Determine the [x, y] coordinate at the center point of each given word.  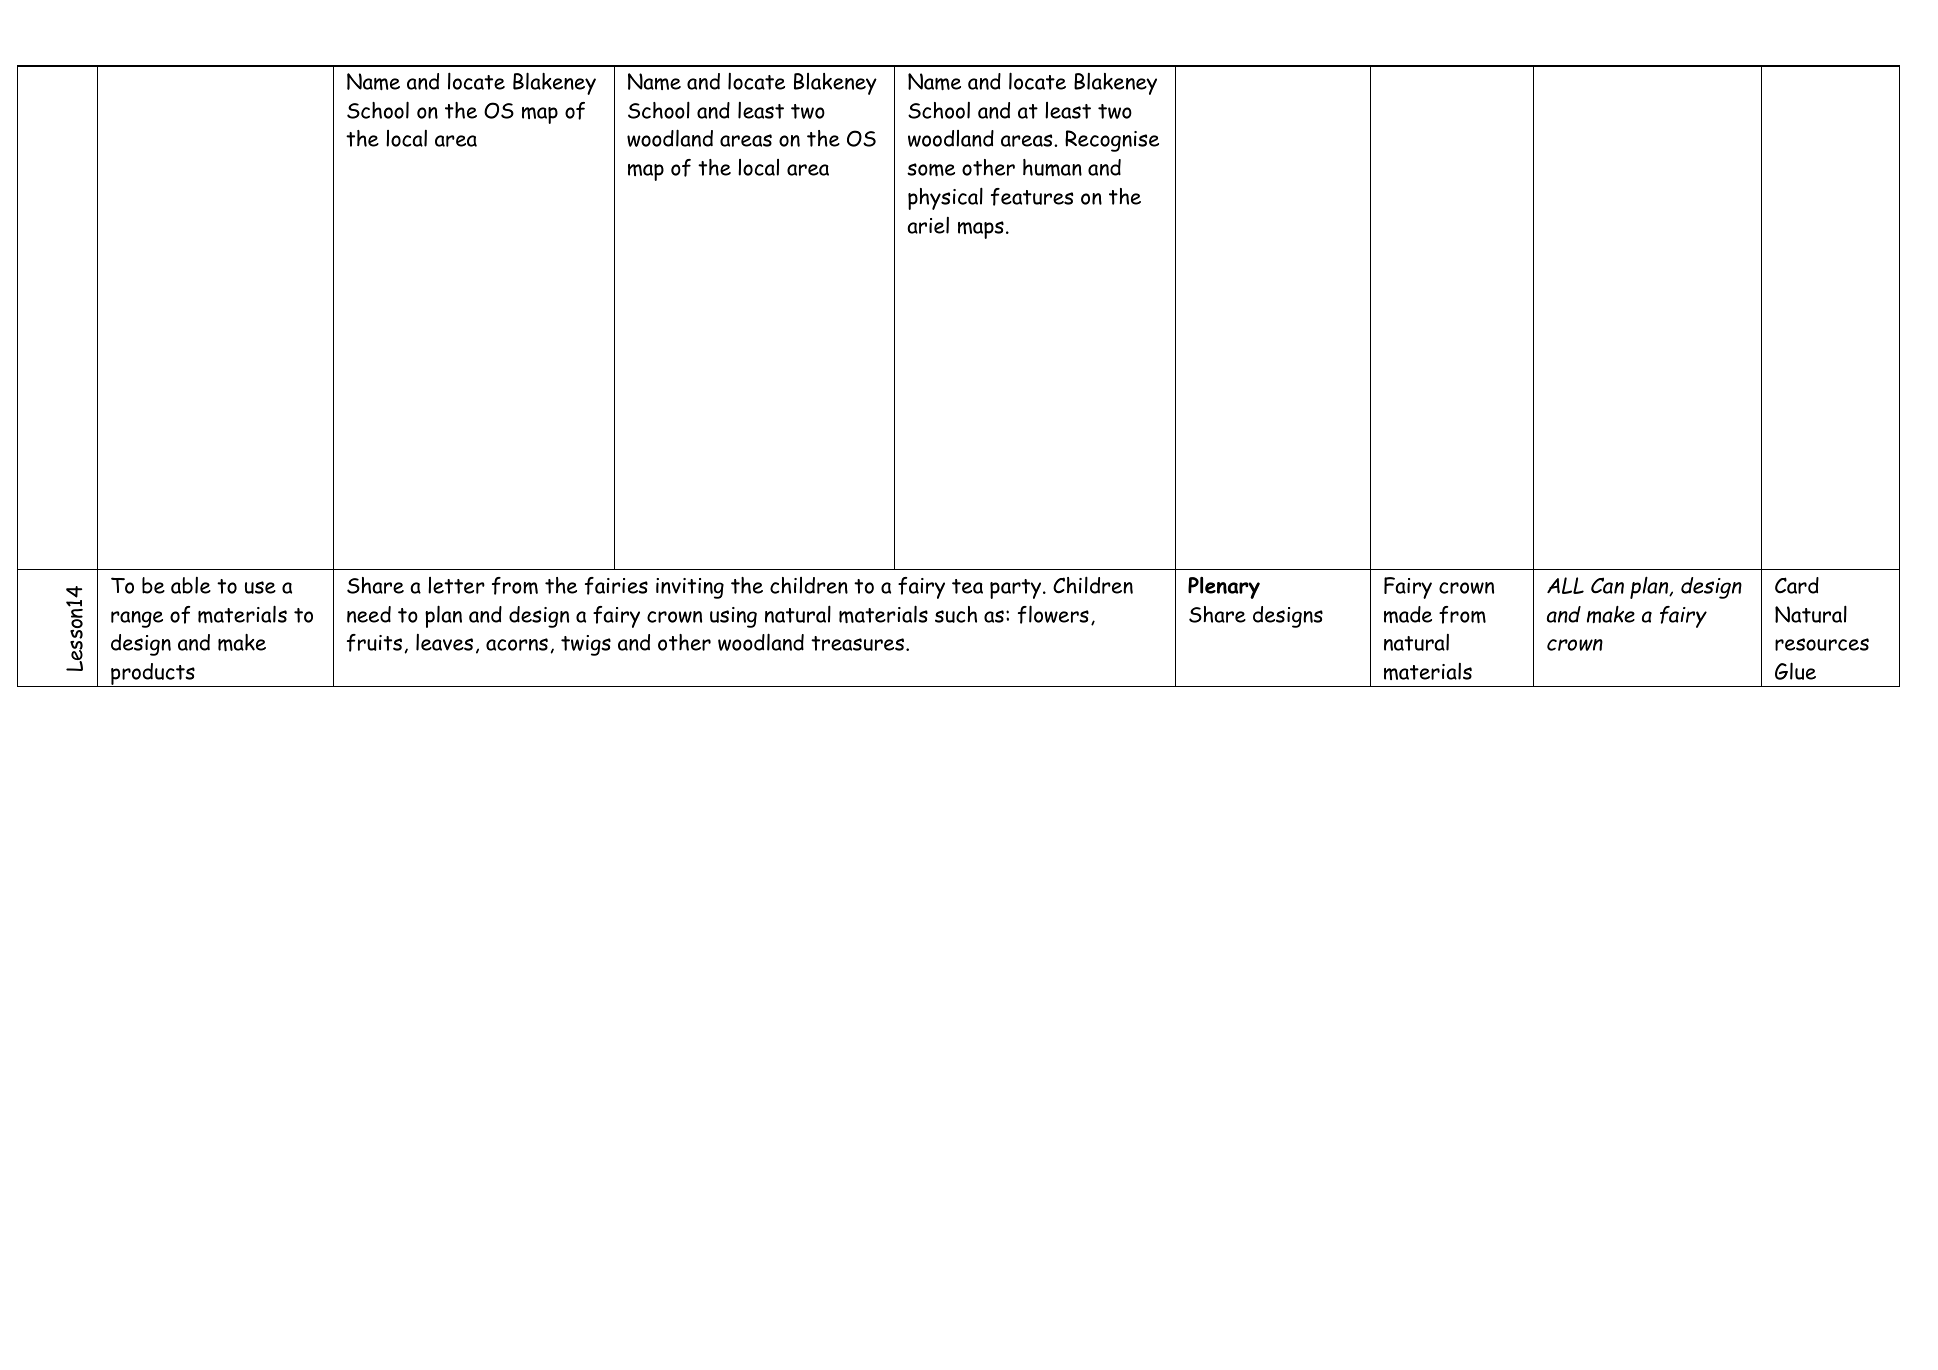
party [1017, 589]
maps [981, 230]
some [931, 170]
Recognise [1112, 141]
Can [1607, 585]
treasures [859, 643]
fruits [374, 643]
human [1052, 167]
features [1032, 197]
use [260, 587]
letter [456, 585]
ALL [1565, 585]
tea [967, 586]
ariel [928, 225]
